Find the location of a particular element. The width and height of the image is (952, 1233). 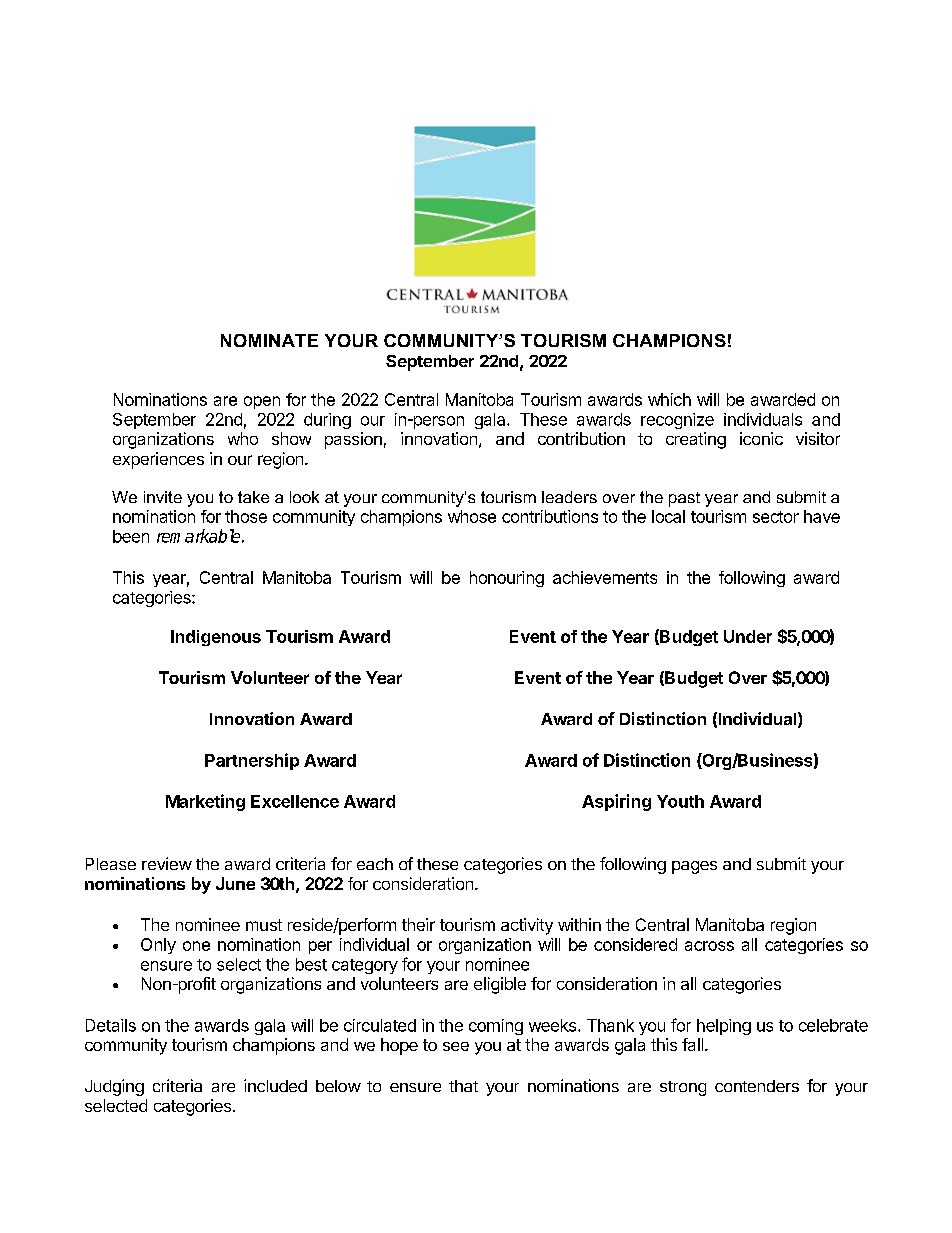

which is located at coordinates (669, 399).
